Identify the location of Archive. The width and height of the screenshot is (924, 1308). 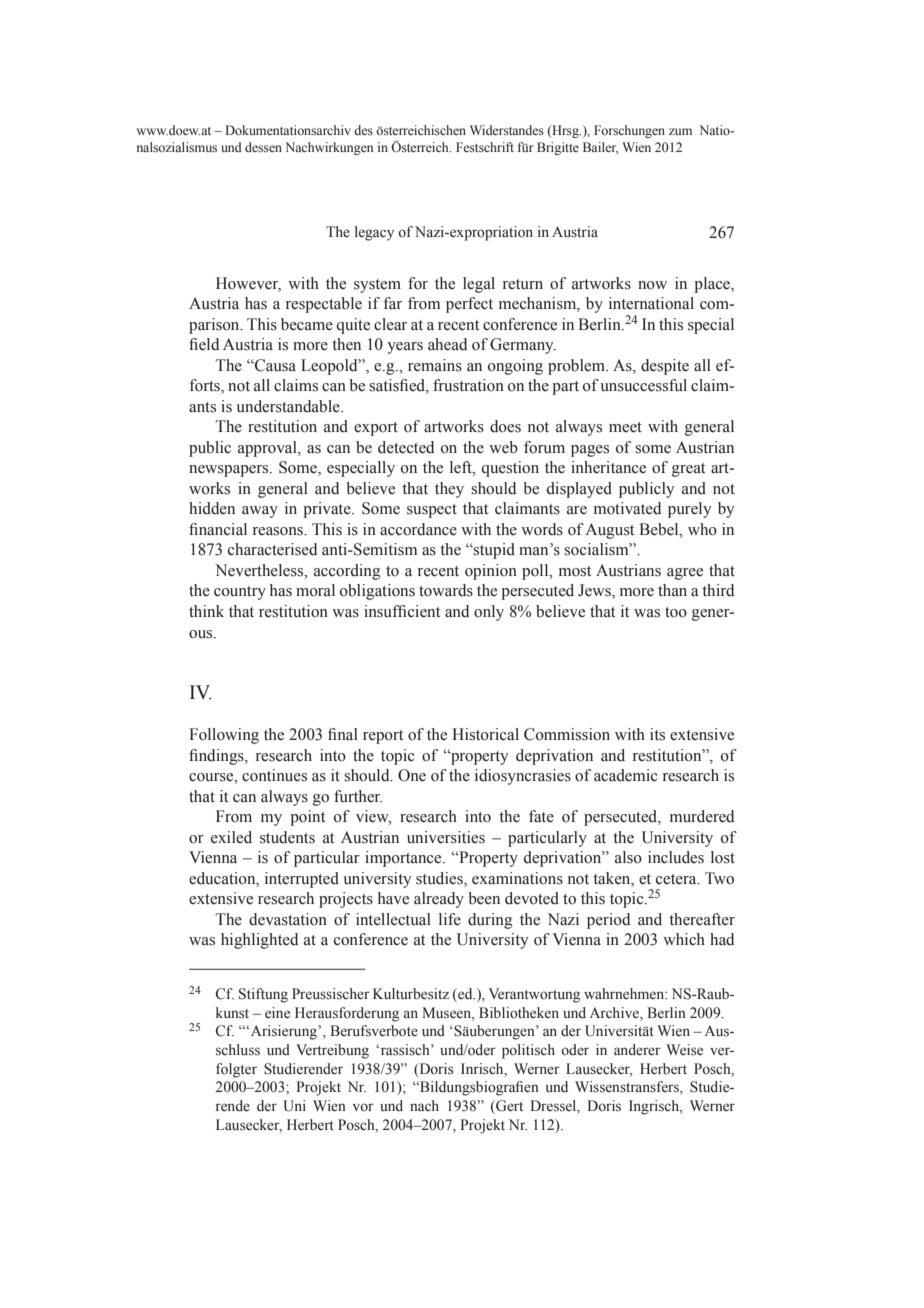
(615, 1012).
